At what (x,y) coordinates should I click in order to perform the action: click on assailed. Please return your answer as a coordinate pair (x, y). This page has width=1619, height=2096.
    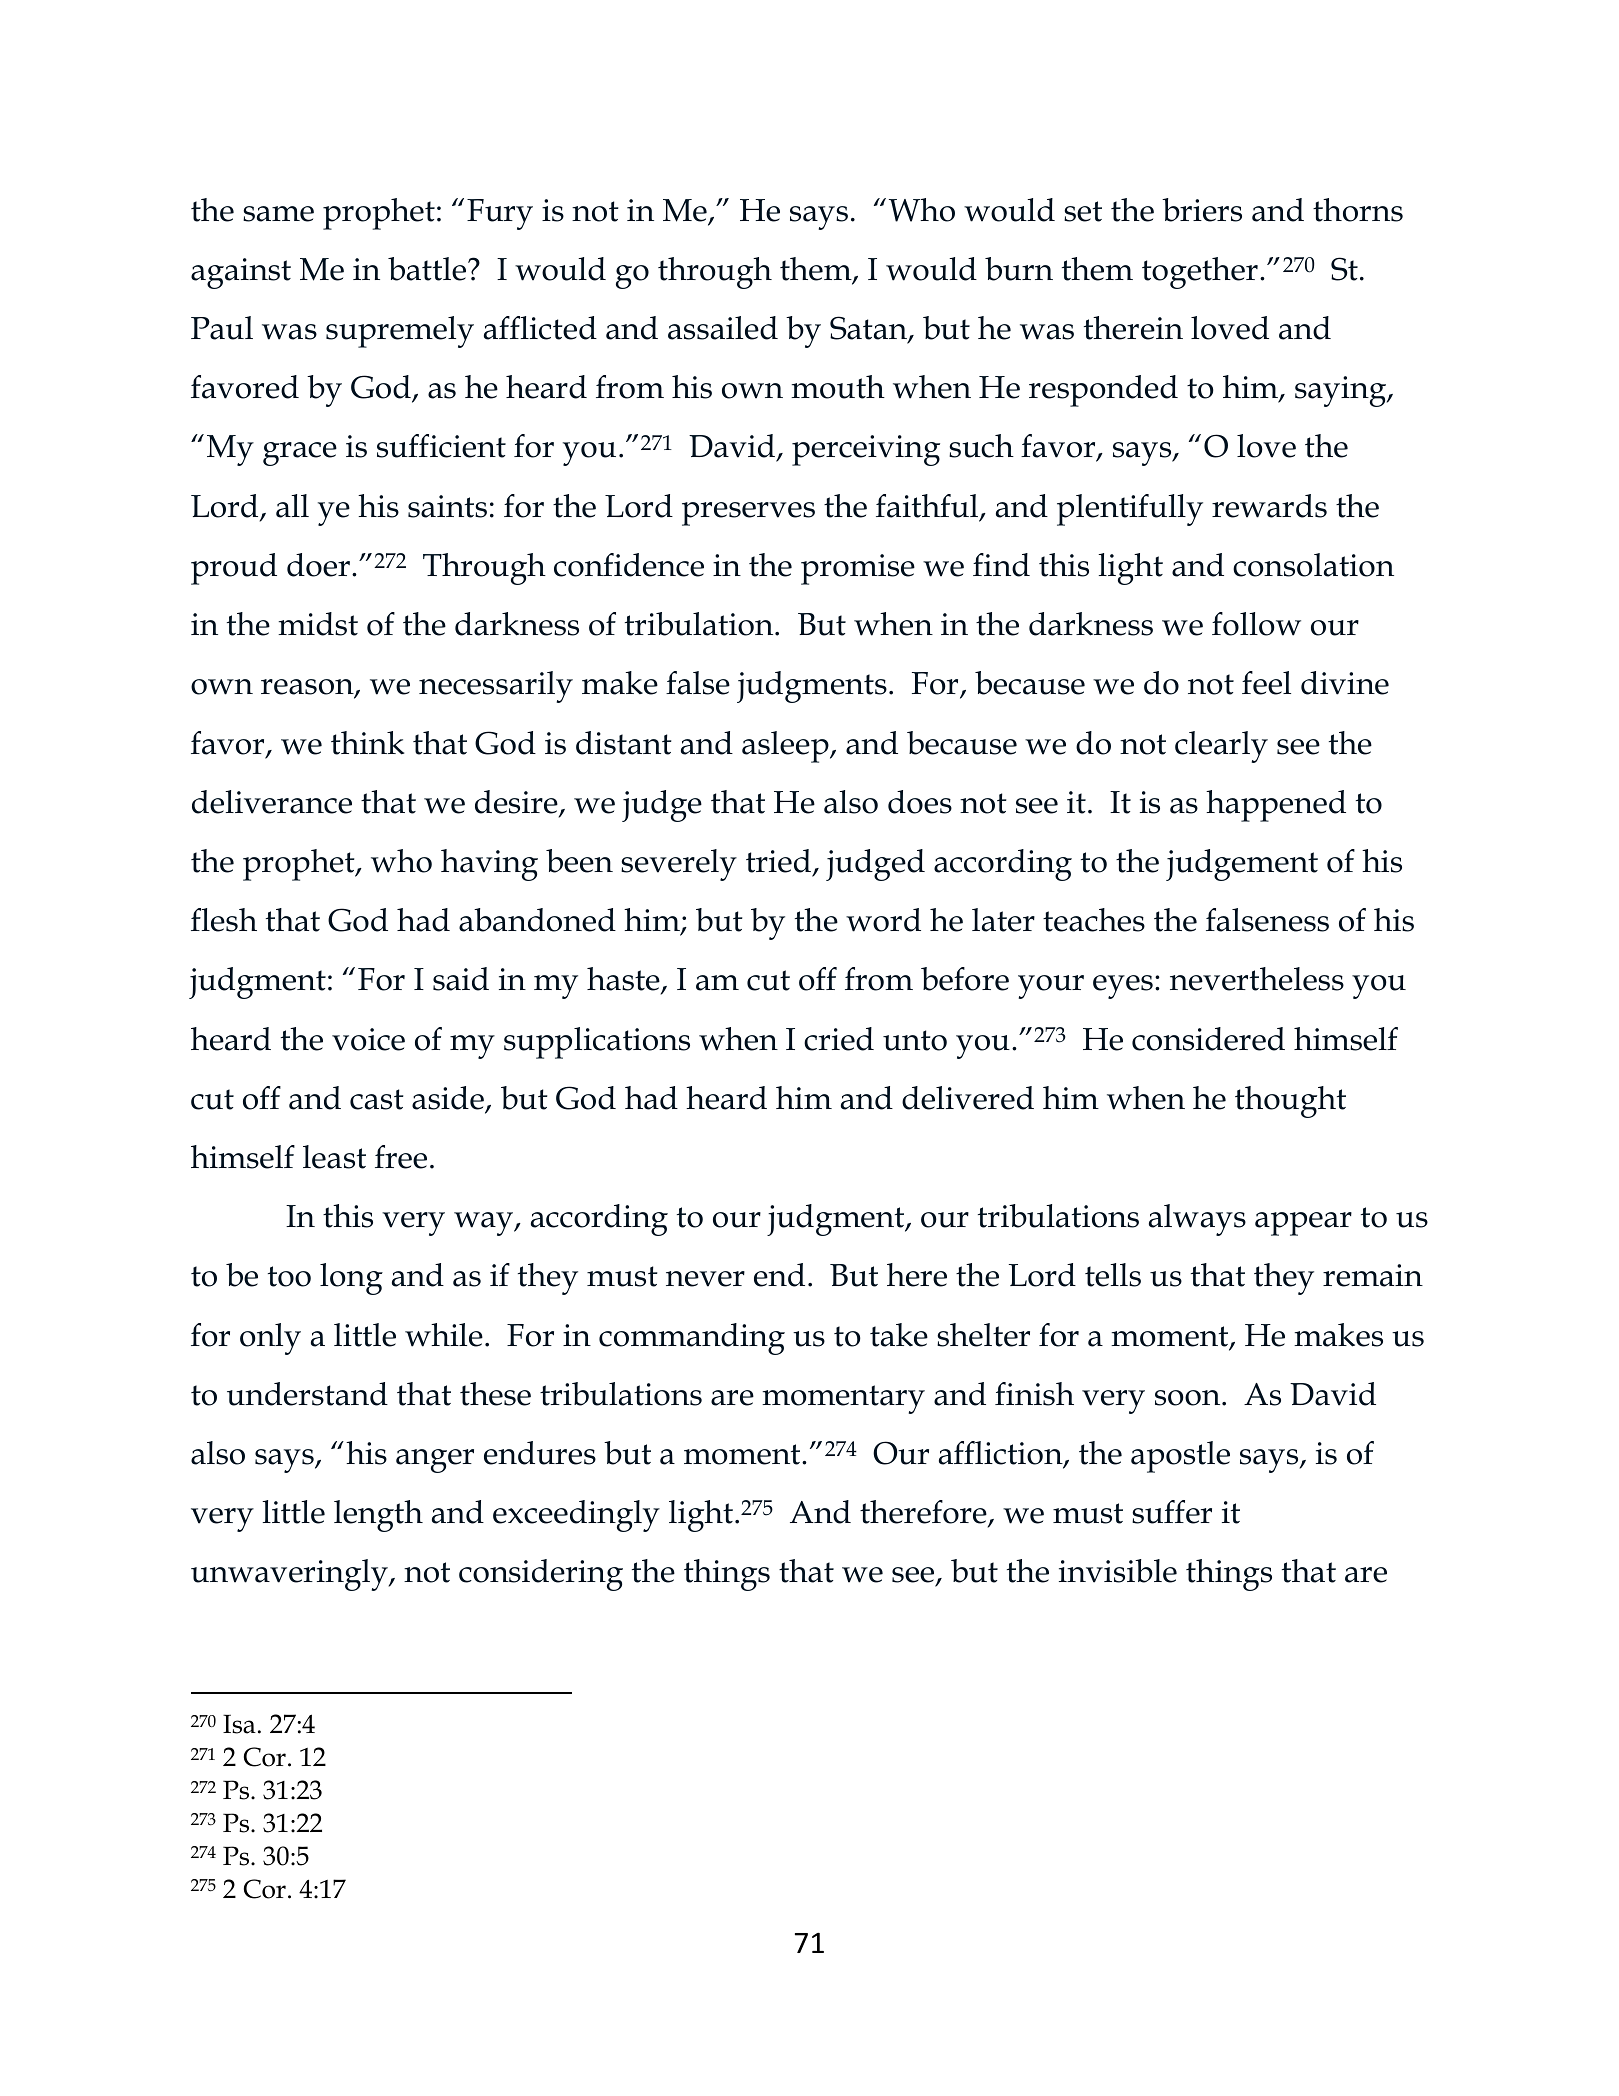
    Looking at the image, I should click on (723, 328).
